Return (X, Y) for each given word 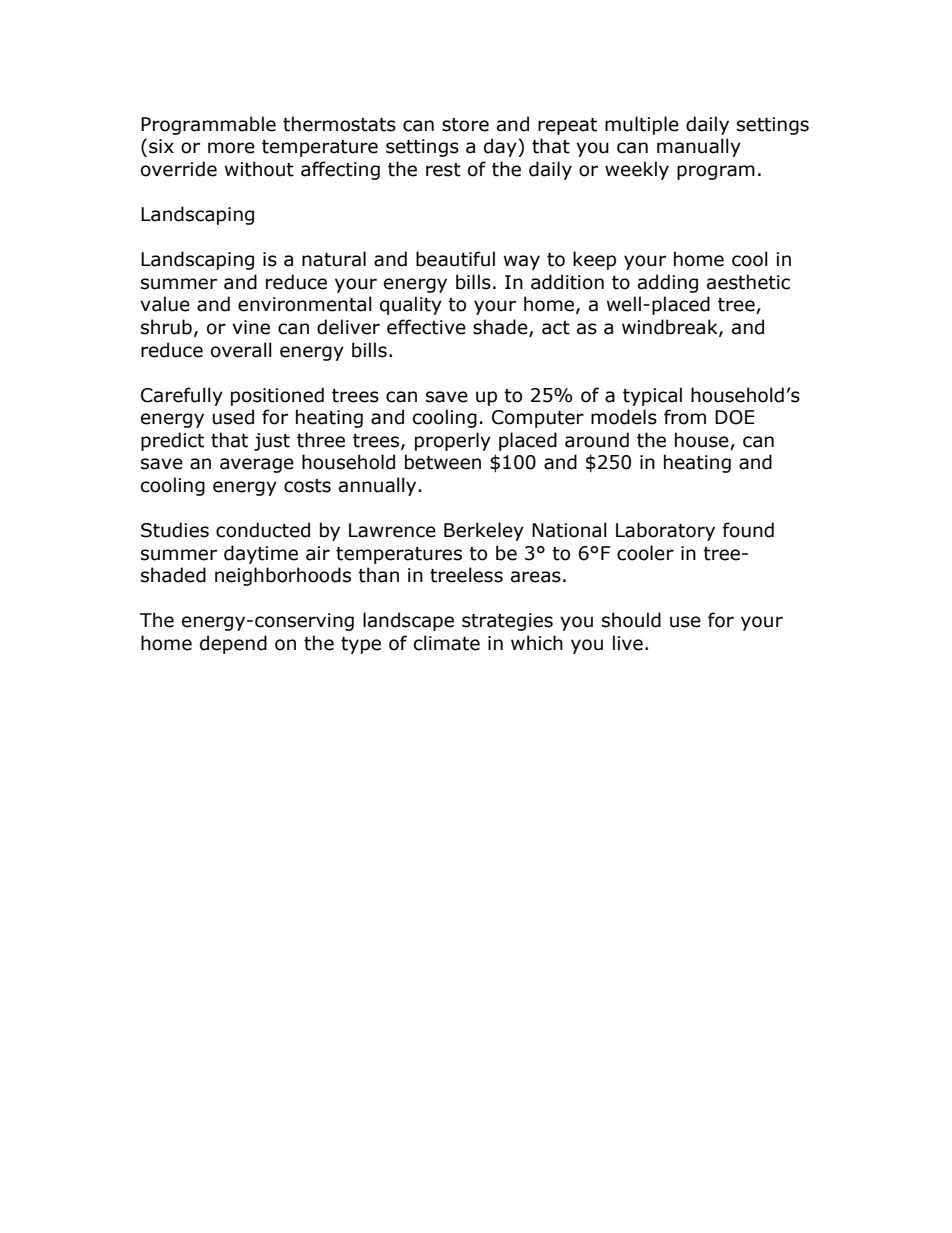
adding (668, 283)
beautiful (455, 259)
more (231, 148)
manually (699, 147)
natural (334, 259)
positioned (277, 396)
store (465, 125)
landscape (408, 621)
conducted (263, 530)
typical (652, 396)
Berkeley (484, 531)
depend (233, 644)
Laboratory (665, 531)
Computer (538, 419)
